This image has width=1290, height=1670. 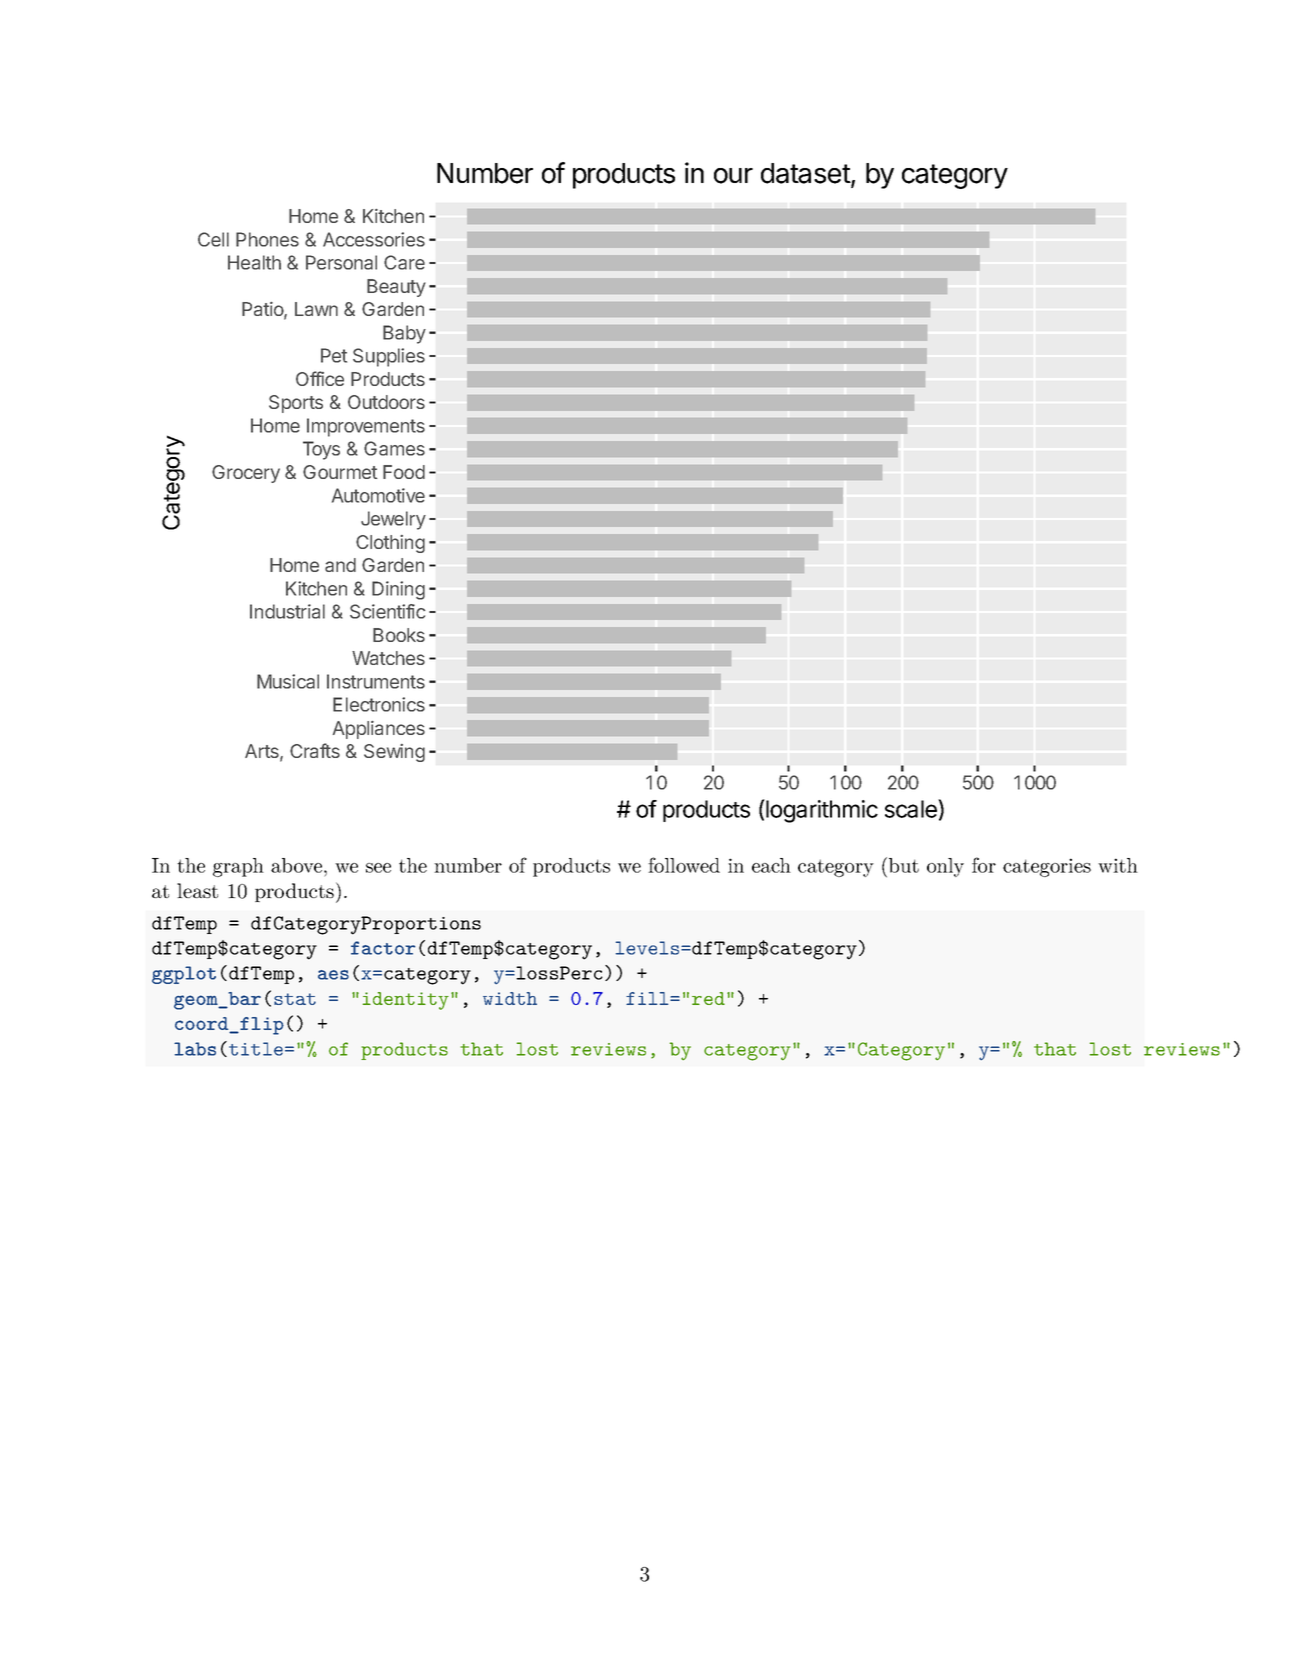 I want to click on Musical, so click(x=288, y=681).
